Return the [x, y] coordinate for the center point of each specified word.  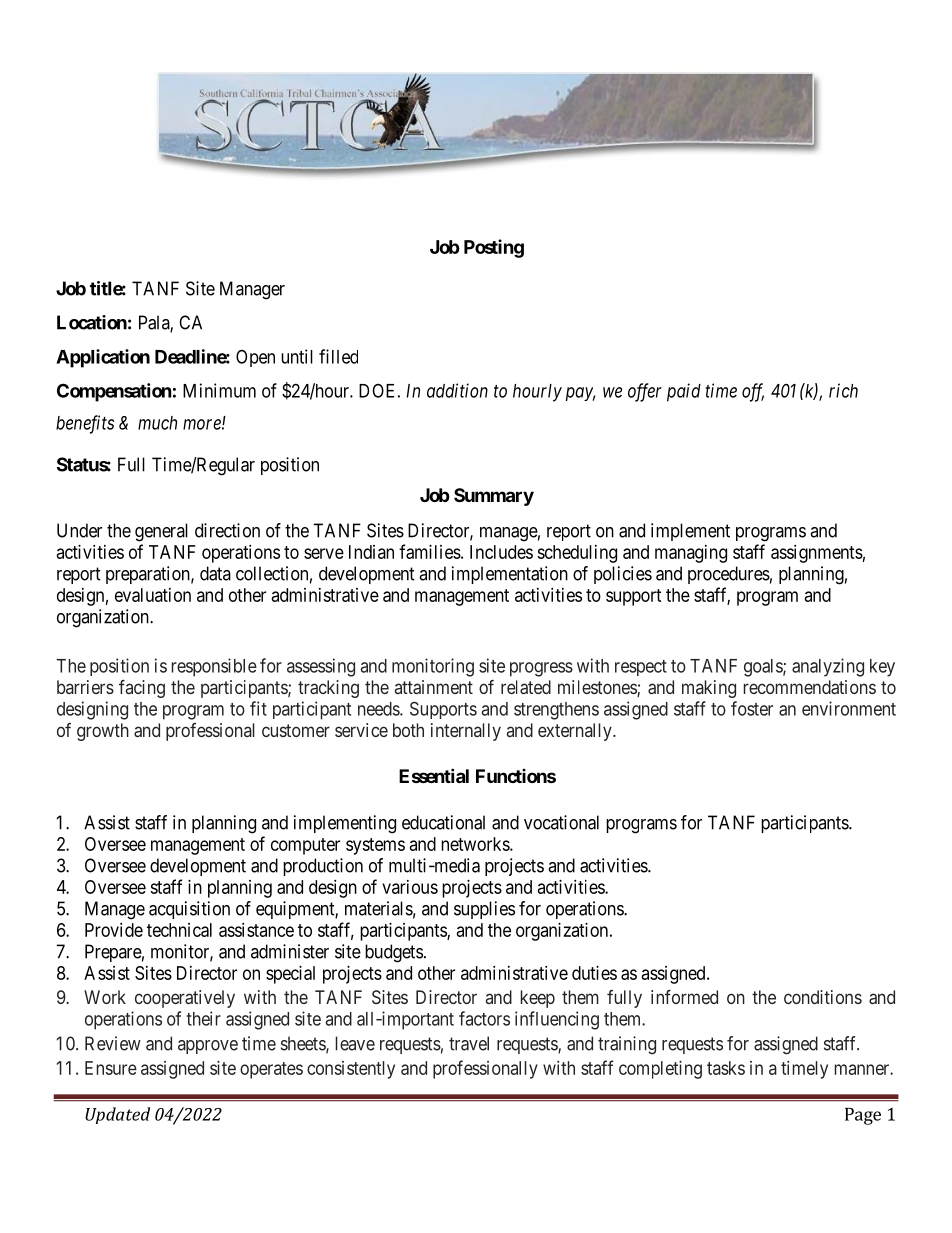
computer [305, 846]
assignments [817, 554]
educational [443, 822]
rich [843, 390]
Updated [117, 1115]
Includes [501, 552]
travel [469, 1043]
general [161, 532]
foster [752, 708]
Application [103, 358]
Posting [494, 248]
